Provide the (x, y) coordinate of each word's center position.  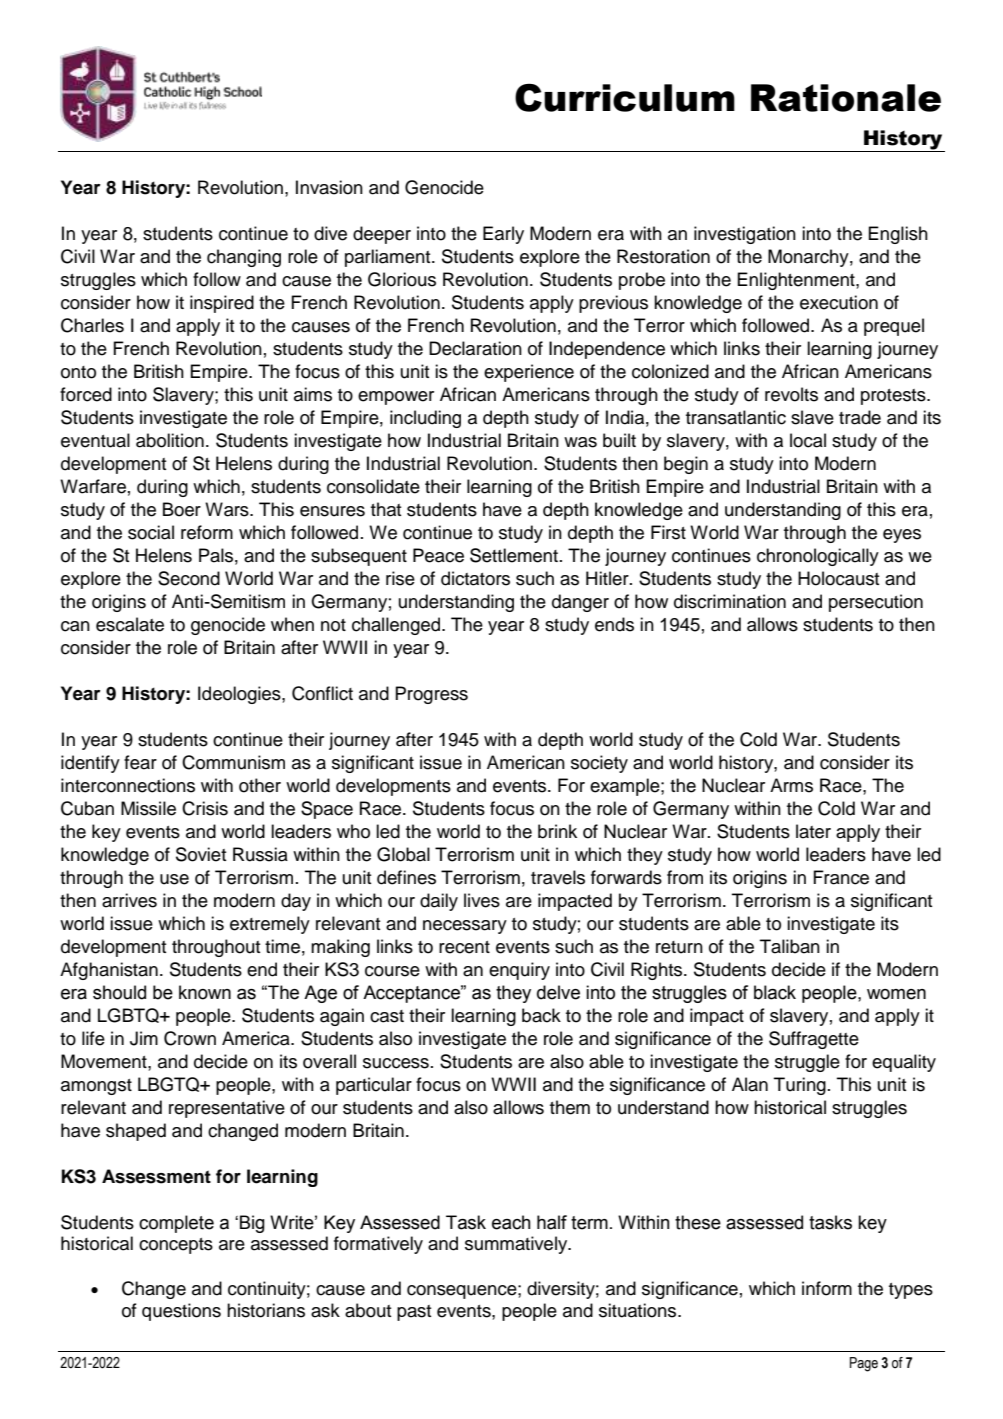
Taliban (790, 946)
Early (503, 235)
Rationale (846, 98)
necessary (465, 927)
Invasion (329, 187)
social (151, 532)
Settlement (514, 555)
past (414, 1313)
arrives (129, 900)
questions (181, 1312)
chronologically (818, 557)
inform (827, 1288)
